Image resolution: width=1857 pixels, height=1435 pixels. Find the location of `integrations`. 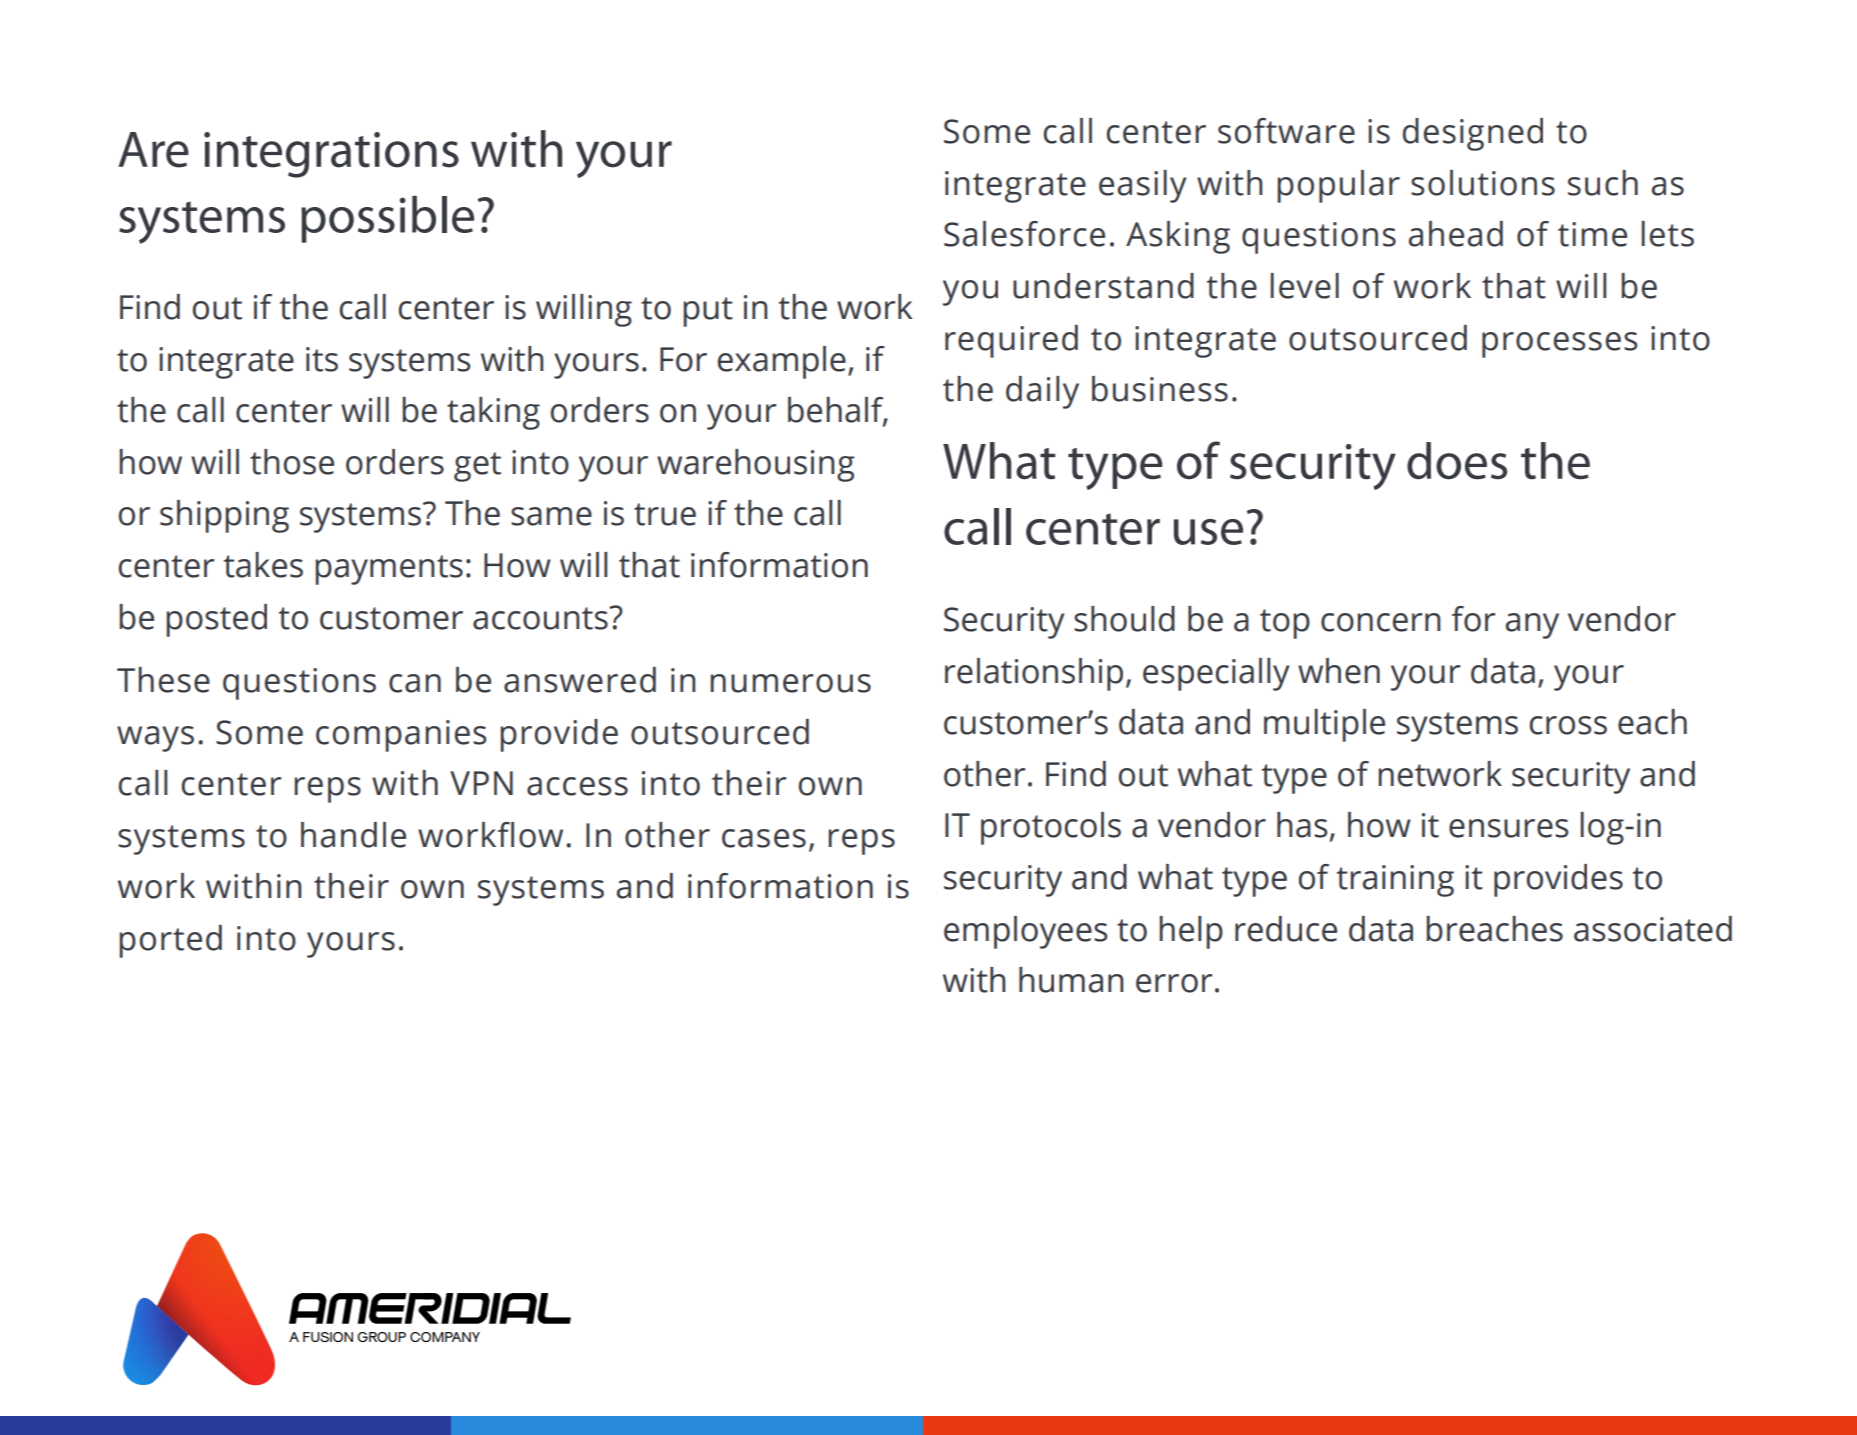

integrations is located at coordinates (331, 155).
